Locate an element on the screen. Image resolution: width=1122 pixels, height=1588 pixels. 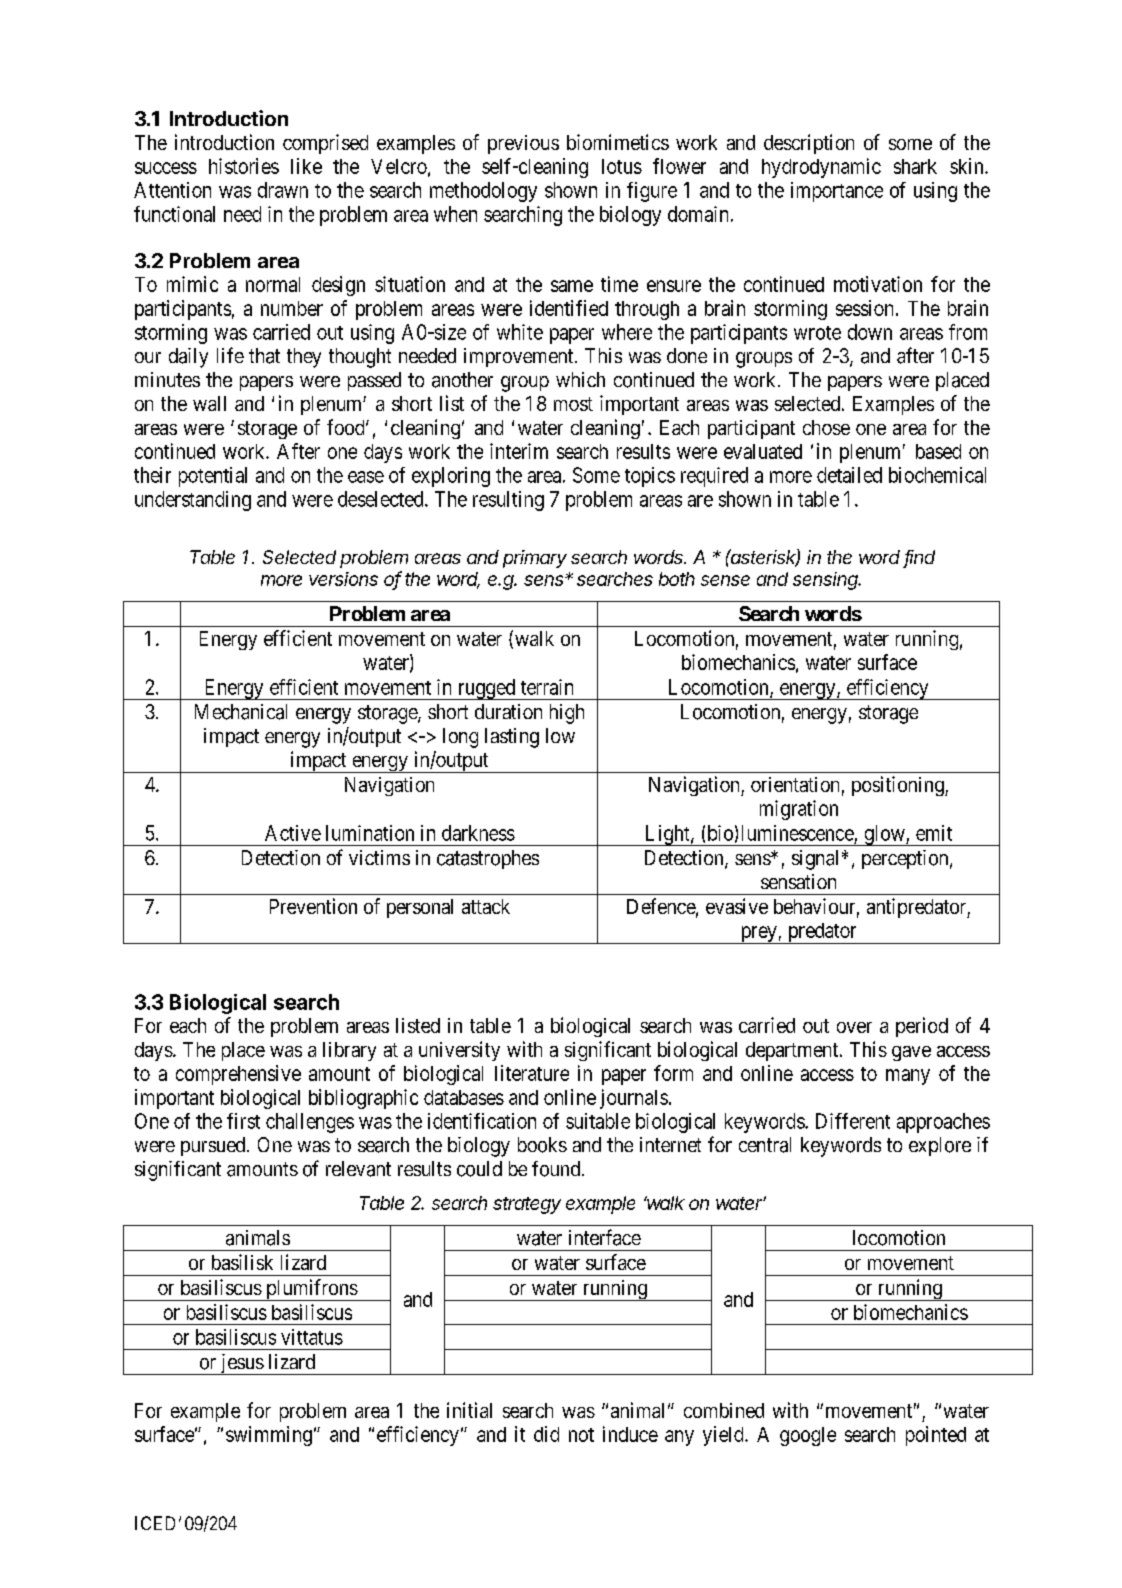
literature is located at coordinates (532, 1073).
